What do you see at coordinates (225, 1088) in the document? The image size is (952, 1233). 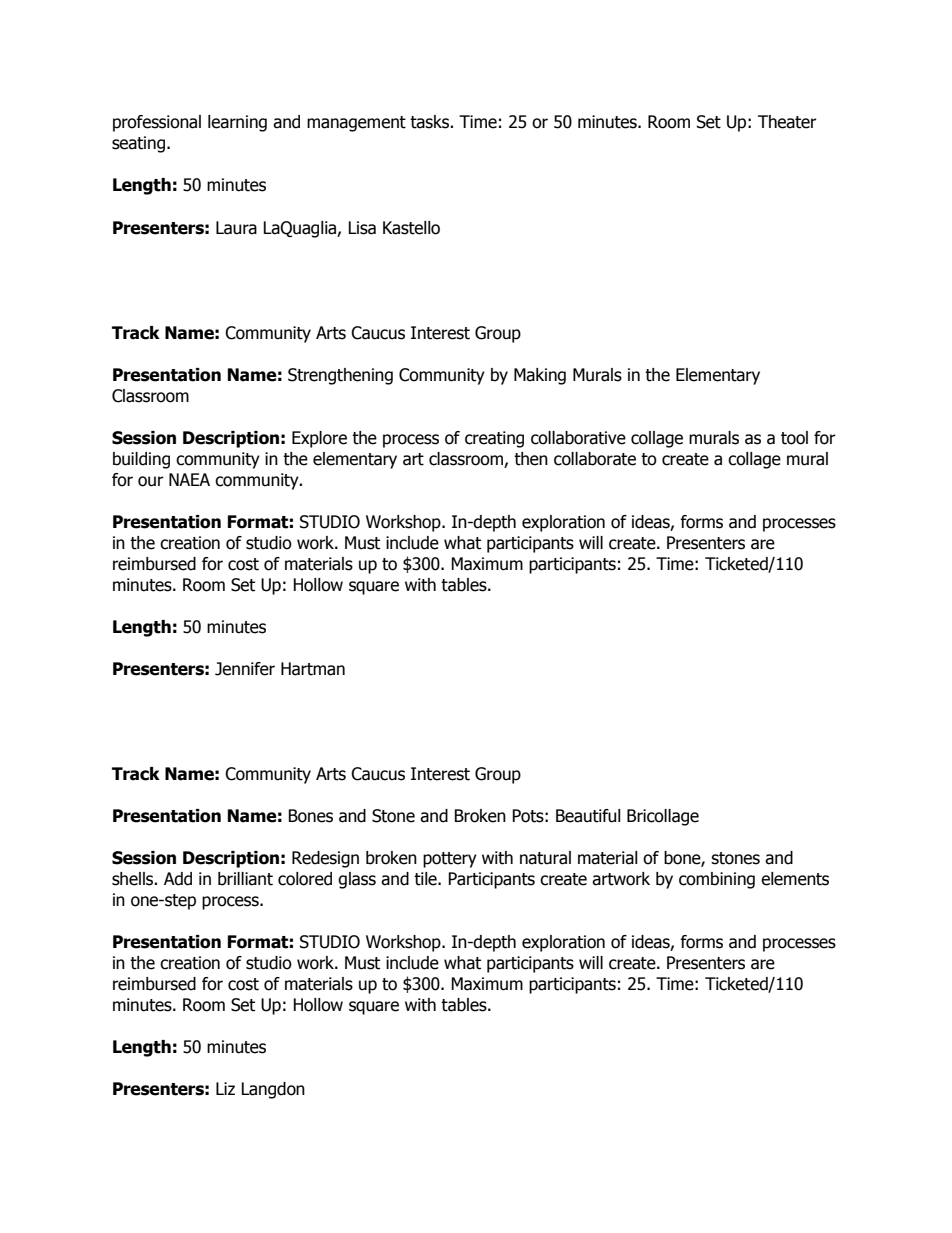 I see `Liz` at bounding box center [225, 1088].
